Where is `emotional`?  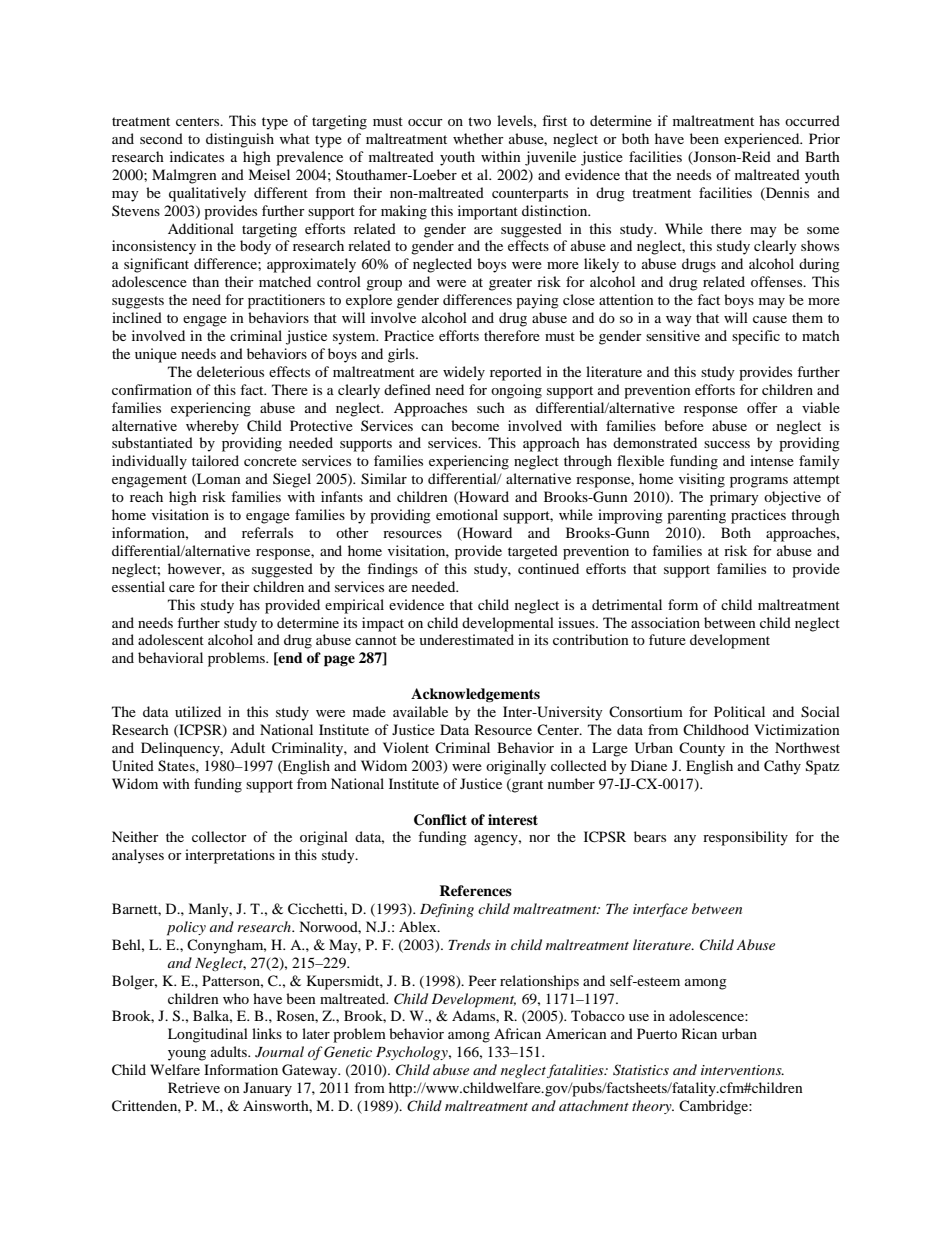 emotional is located at coordinates (467, 514).
